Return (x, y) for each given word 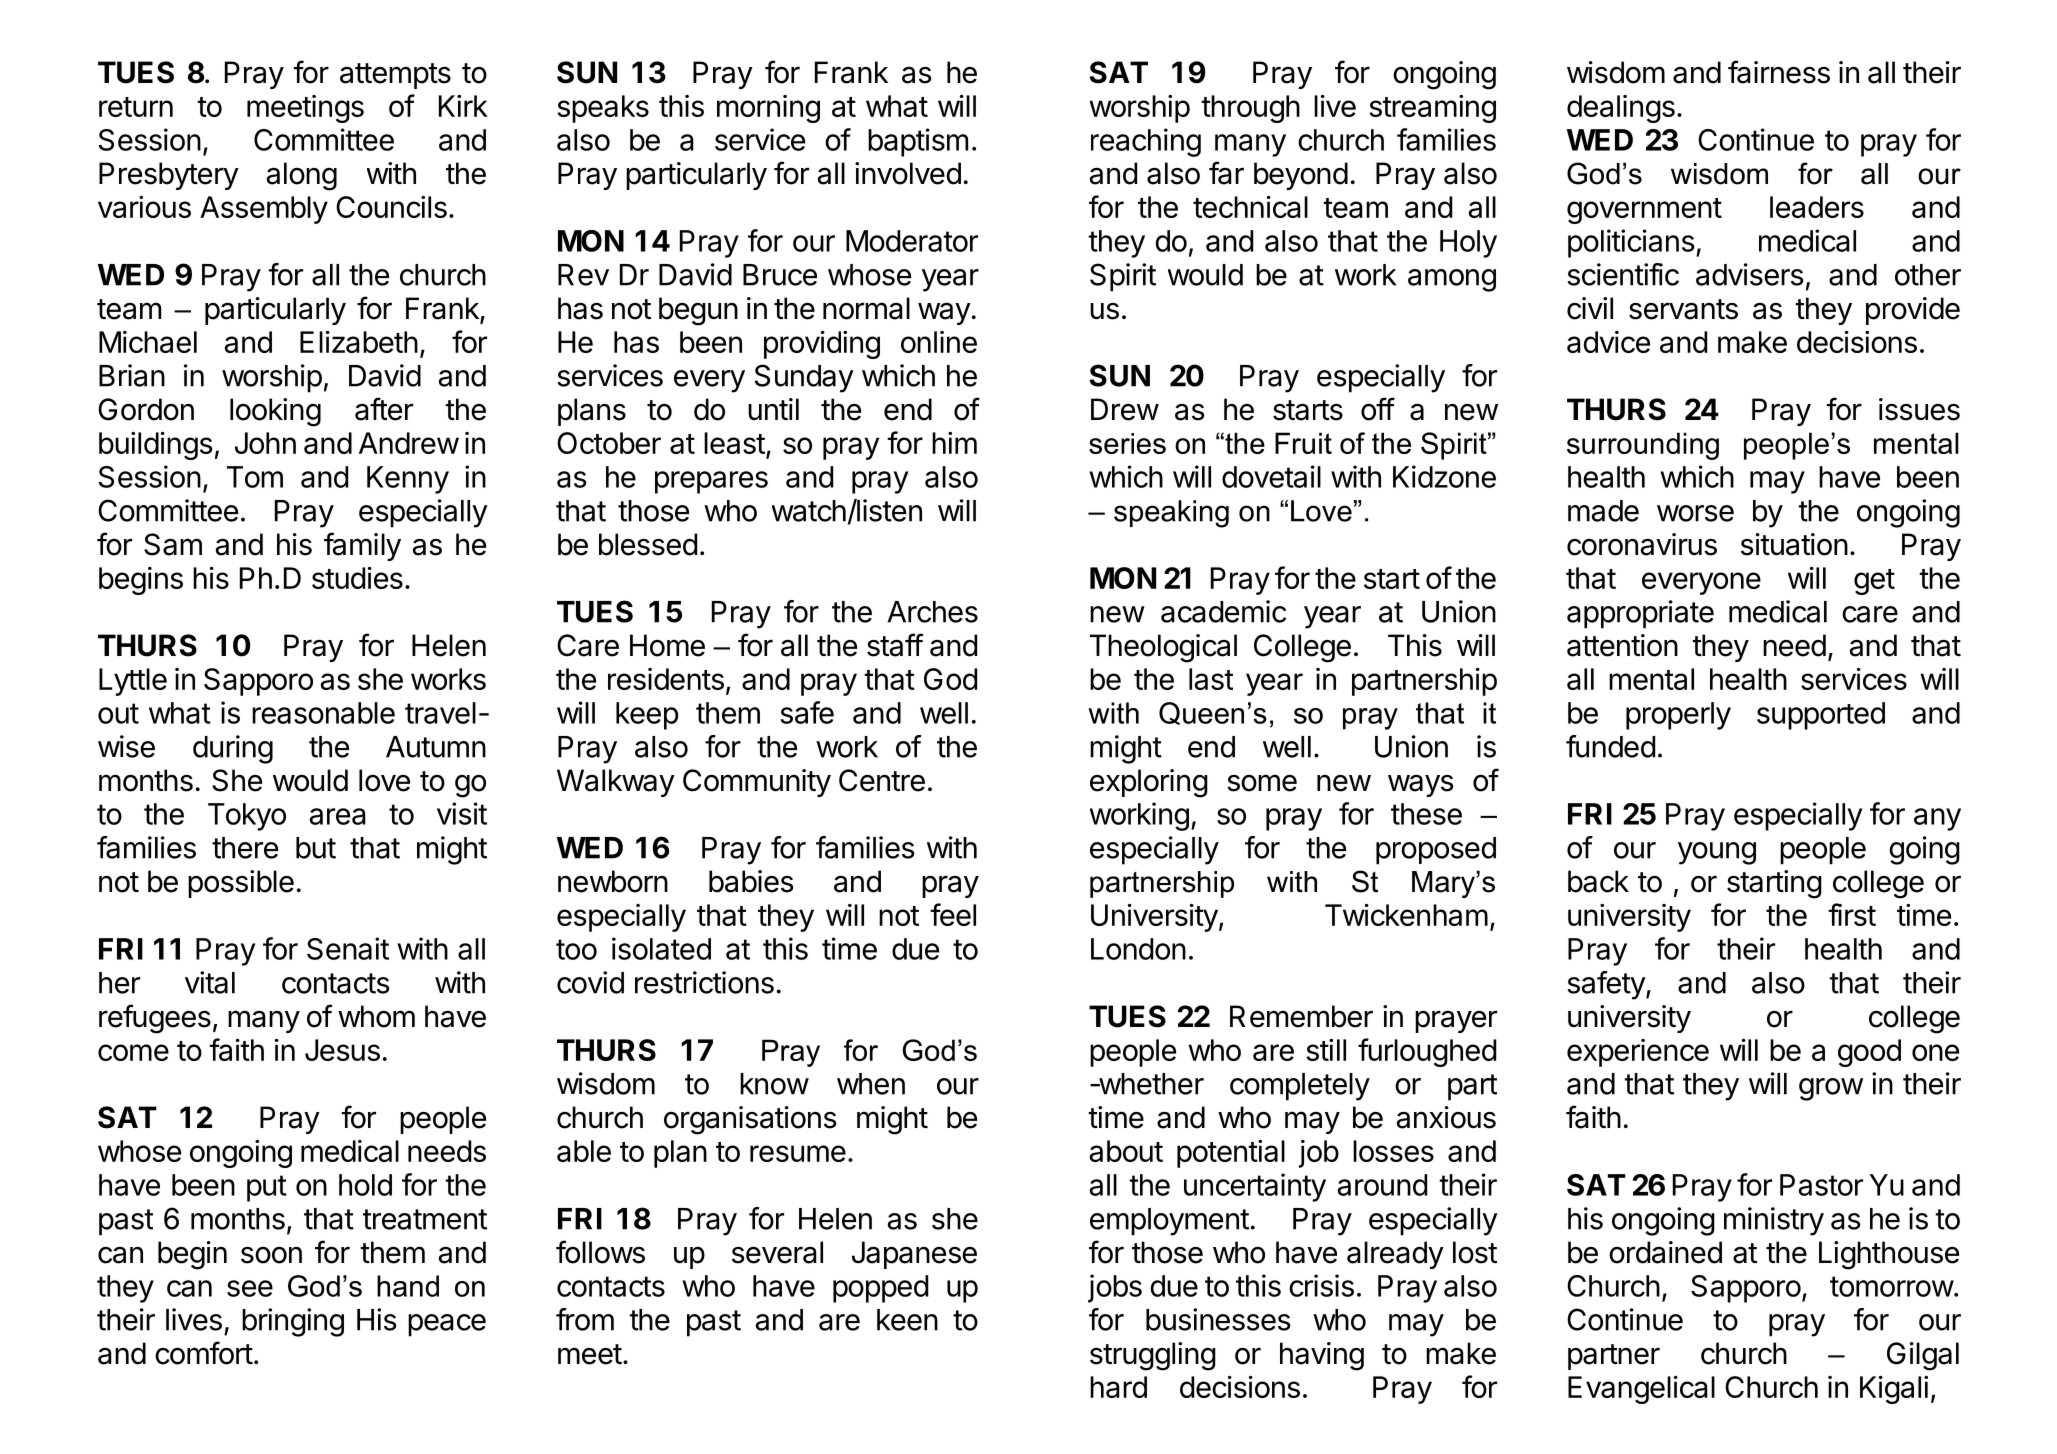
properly (1678, 716)
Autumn (436, 747)
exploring (1149, 783)
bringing (293, 1322)
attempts (395, 76)
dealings (1621, 109)
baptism (918, 142)
